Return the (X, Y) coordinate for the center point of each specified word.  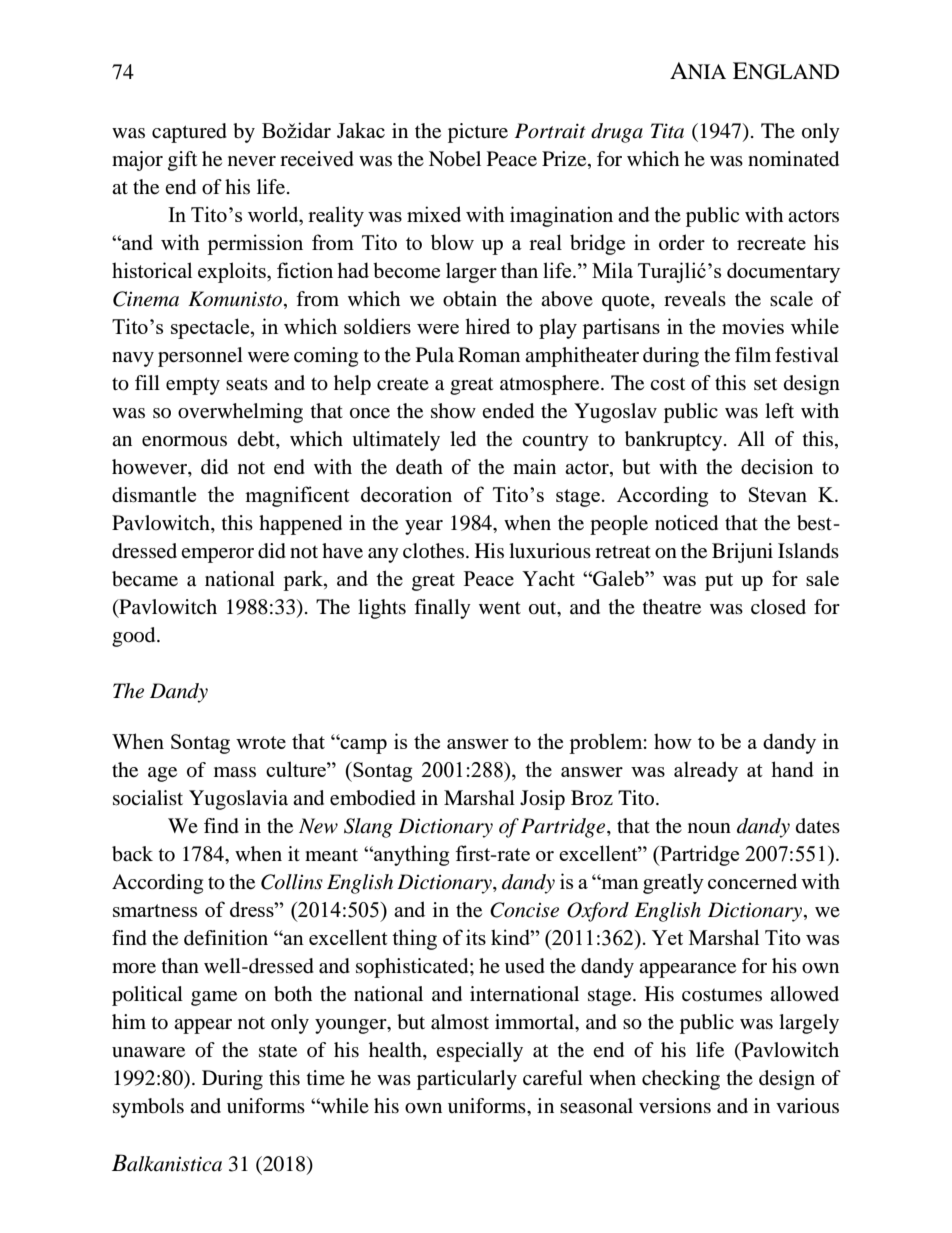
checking (681, 1080)
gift (182, 161)
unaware (148, 1052)
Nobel (455, 159)
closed (778, 607)
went (500, 608)
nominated (793, 159)
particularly (467, 1080)
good (135, 637)
